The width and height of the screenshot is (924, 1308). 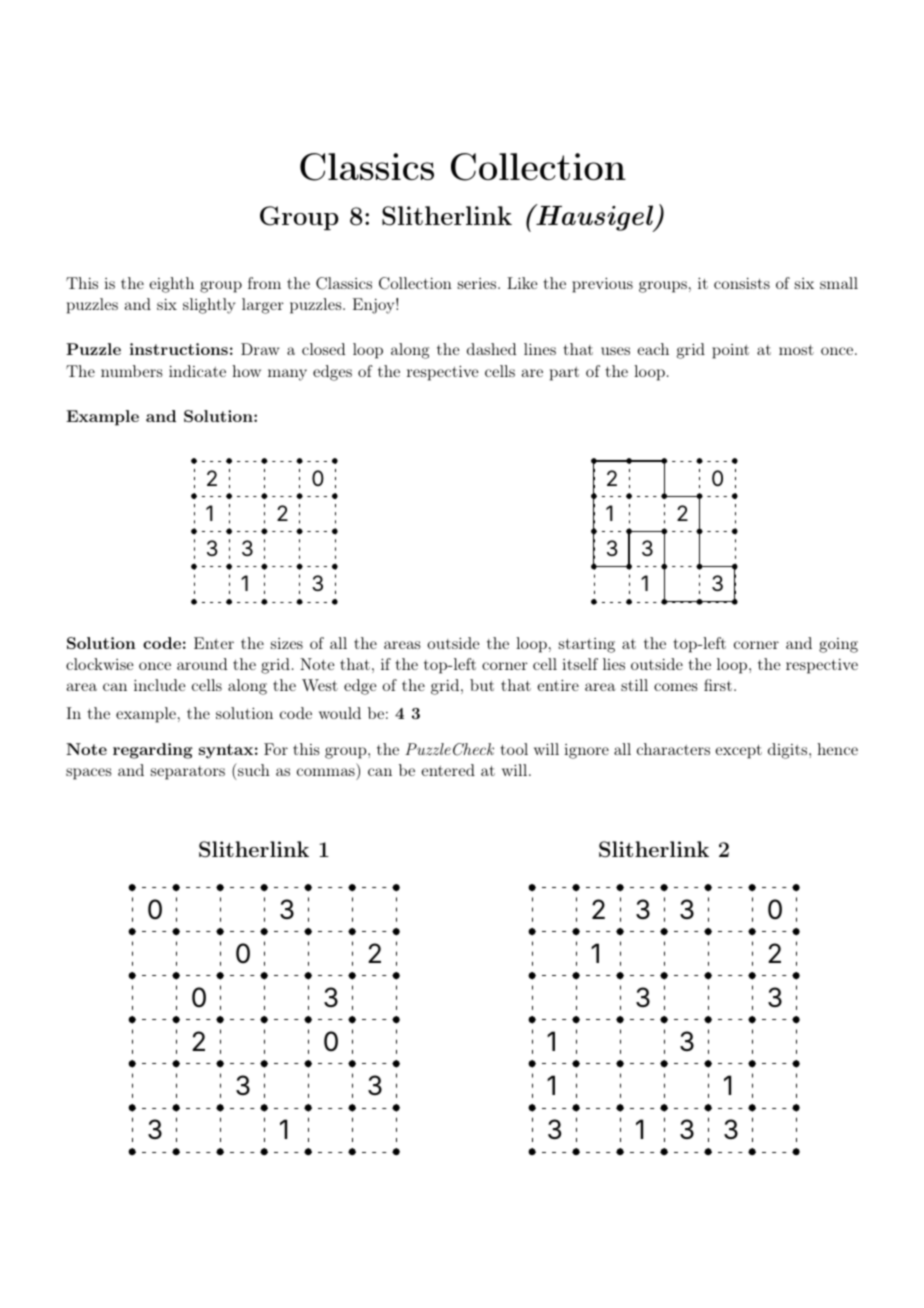 What do you see at coordinates (153, 751) in the screenshot?
I see `regarding` at bounding box center [153, 751].
